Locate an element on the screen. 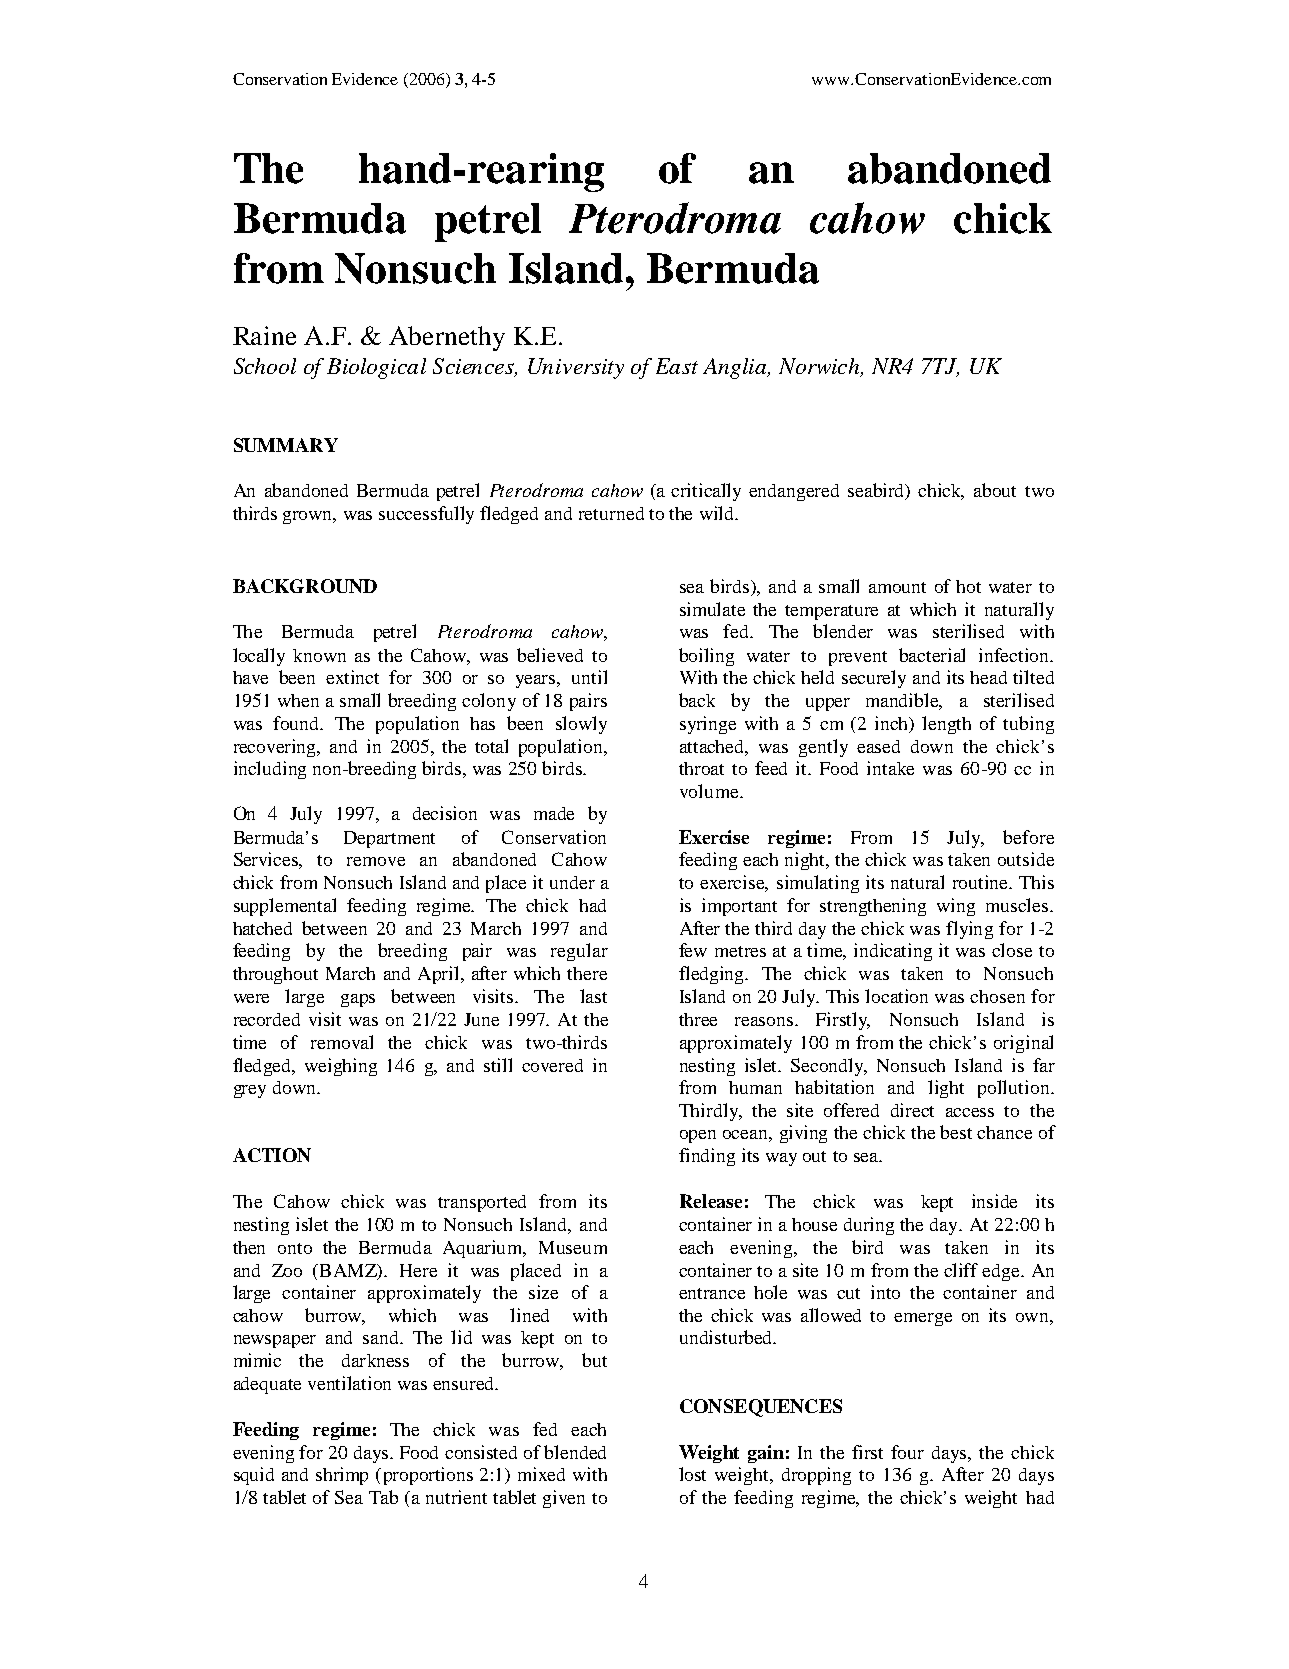  Norwich is located at coordinates (821, 367).
